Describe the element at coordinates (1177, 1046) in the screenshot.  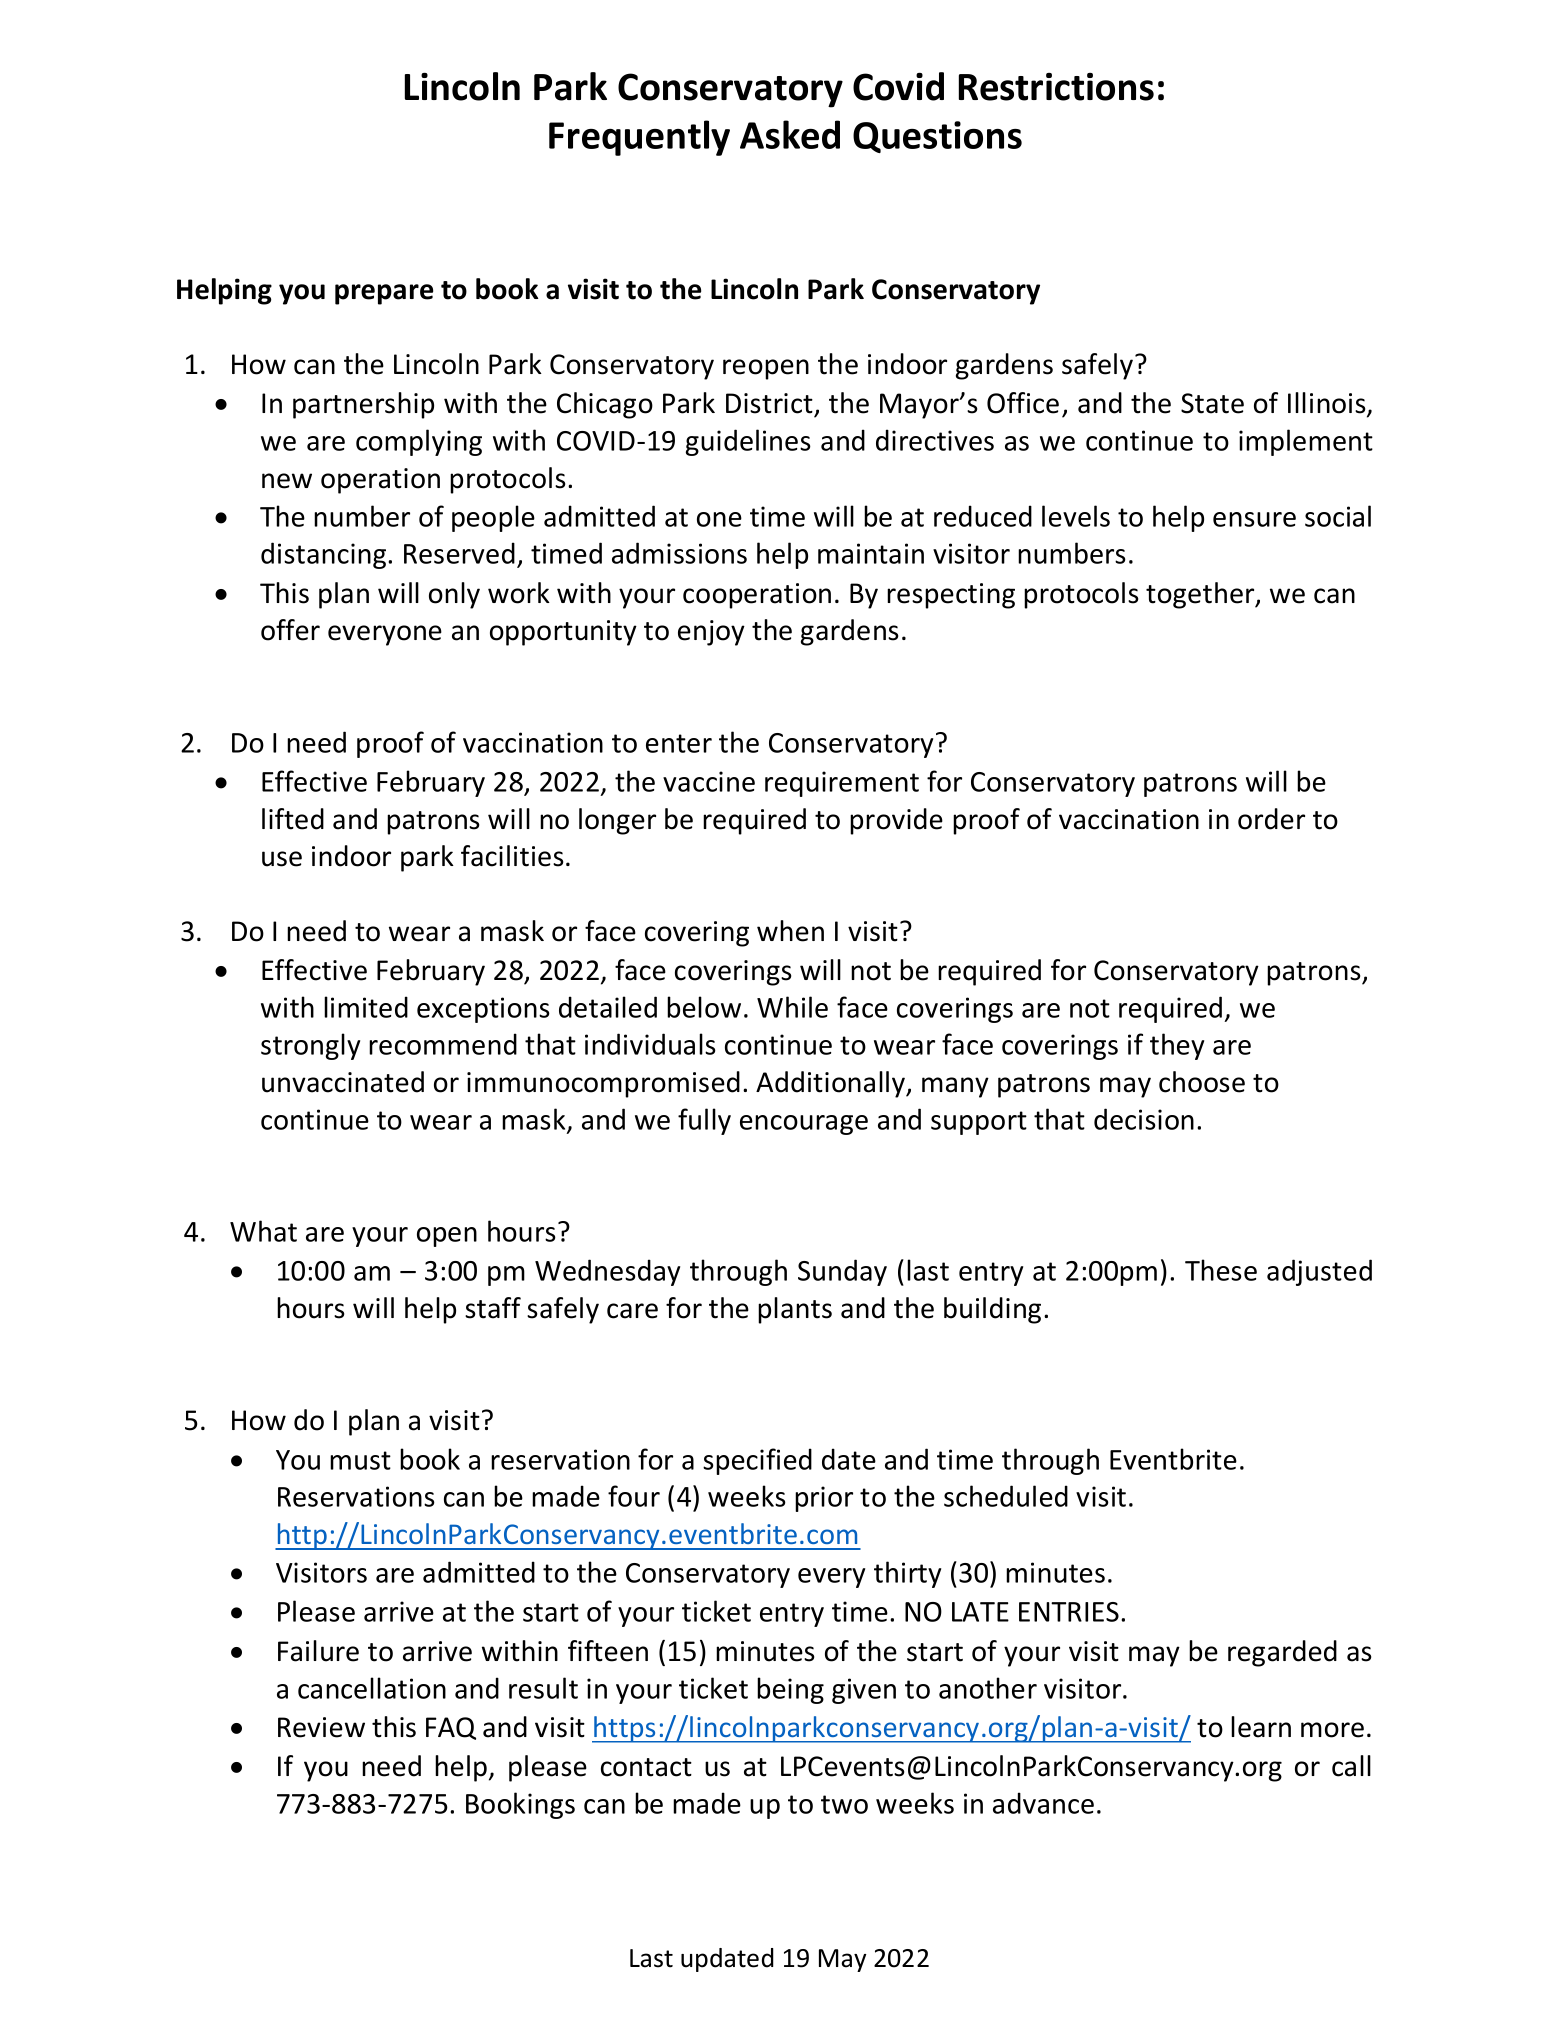
I see `they` at that location.
